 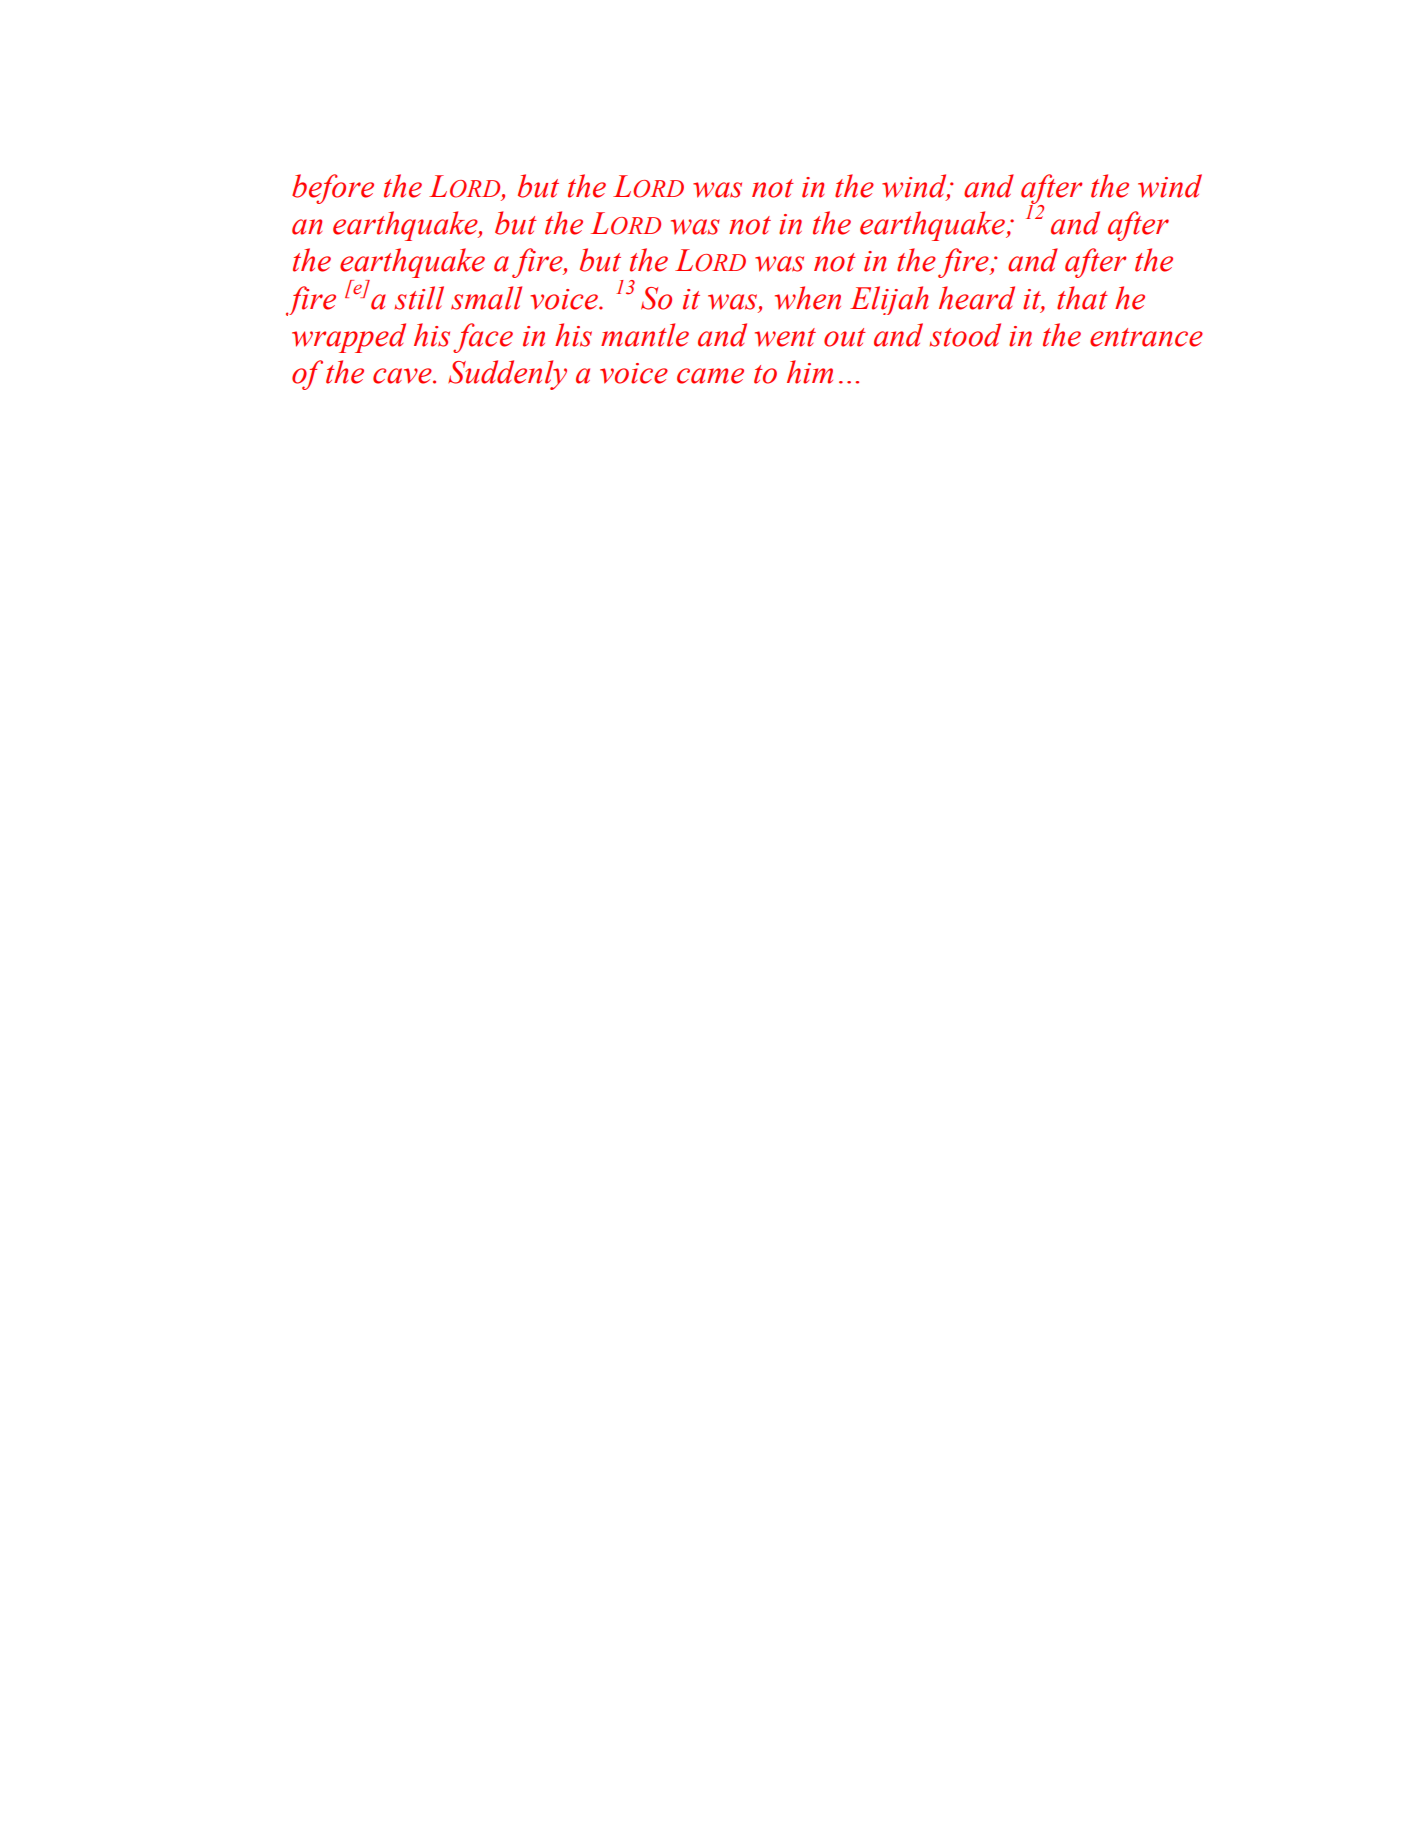 What do you see at coordinates (1146, 337) in the screenshot?
I see `entrance` at bounding box center [1146, 337].
